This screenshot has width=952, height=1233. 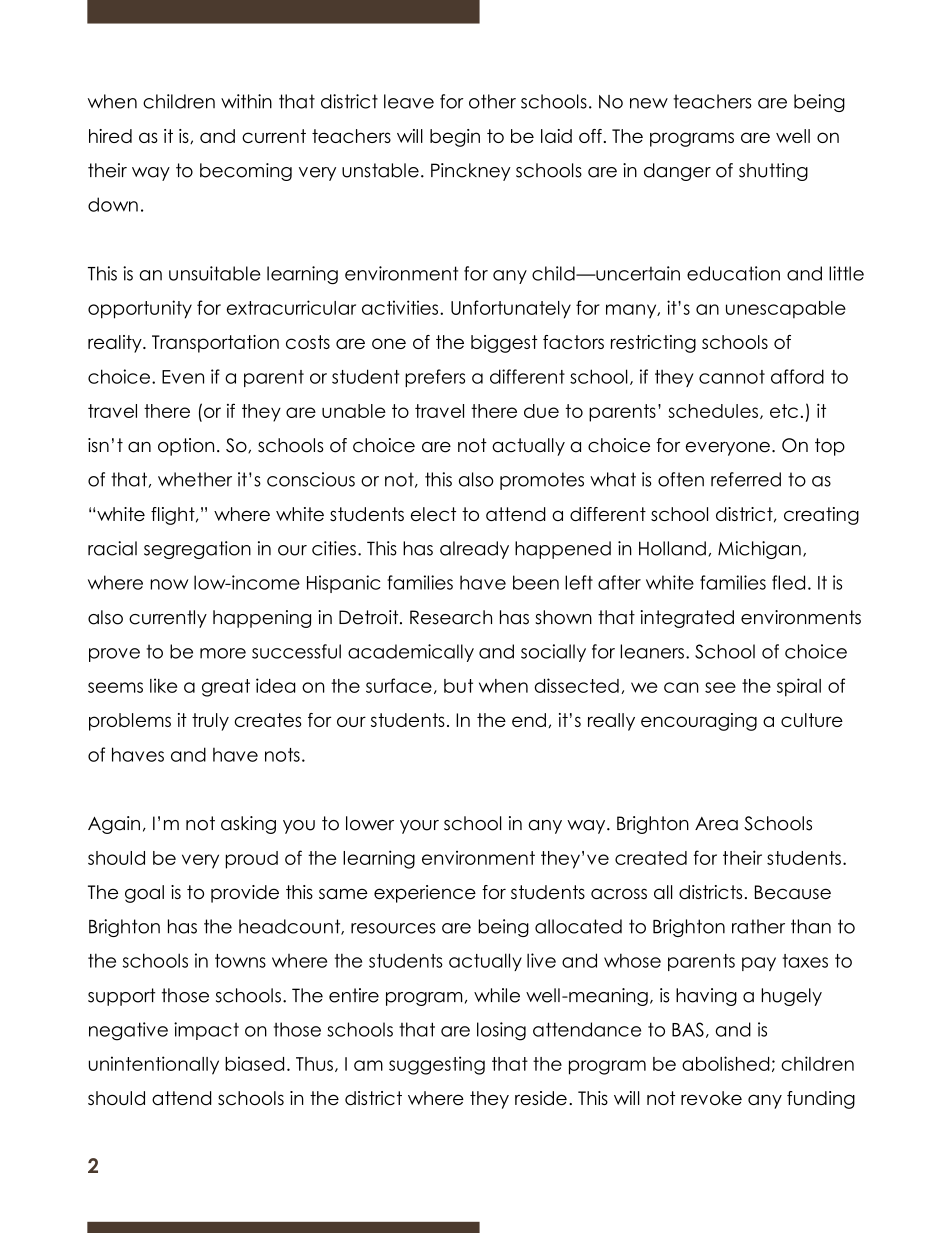 I want to click on begin, so click(x=455, y=138).
